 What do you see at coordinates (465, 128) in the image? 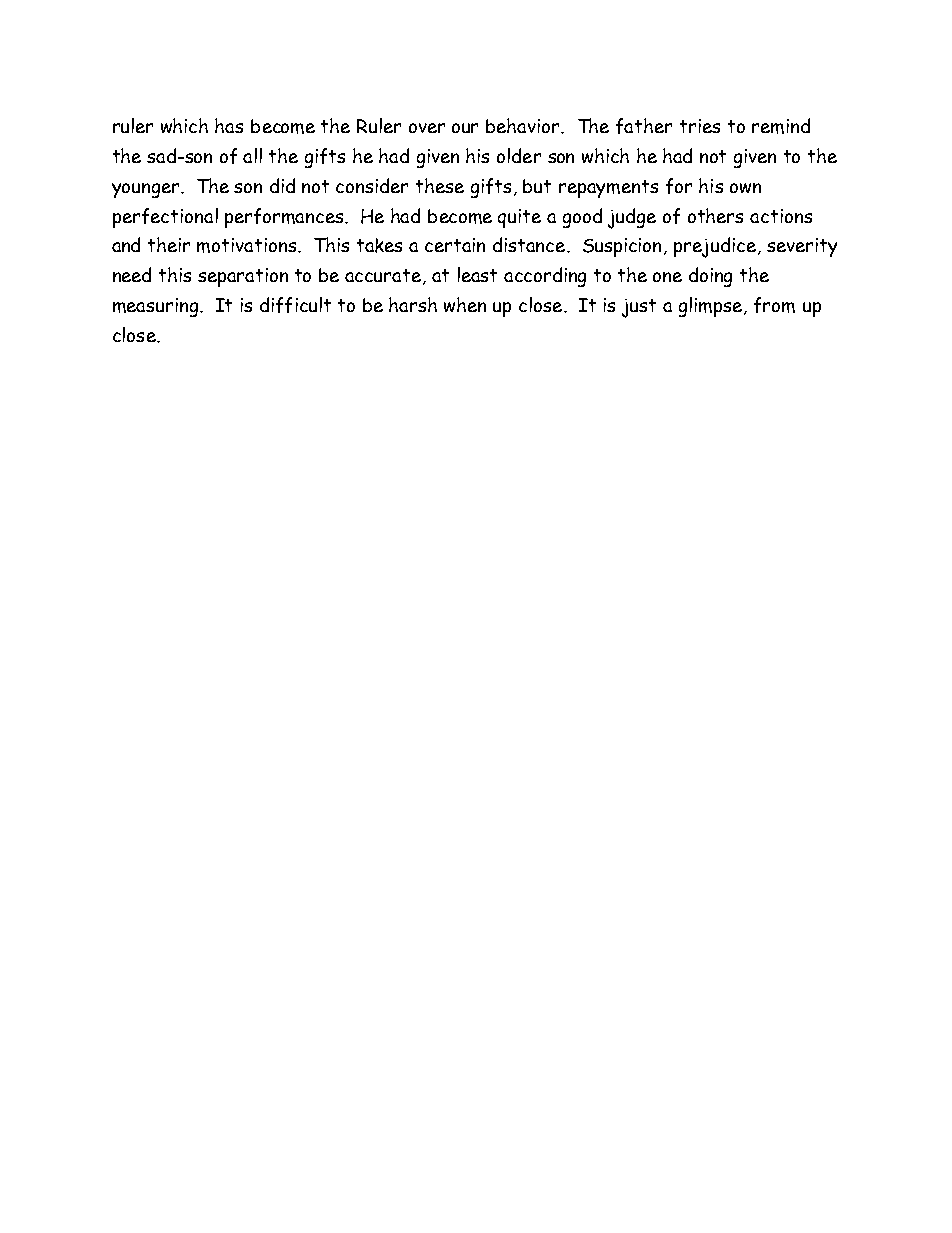
I see `our` at bounding box center [465, 128].
